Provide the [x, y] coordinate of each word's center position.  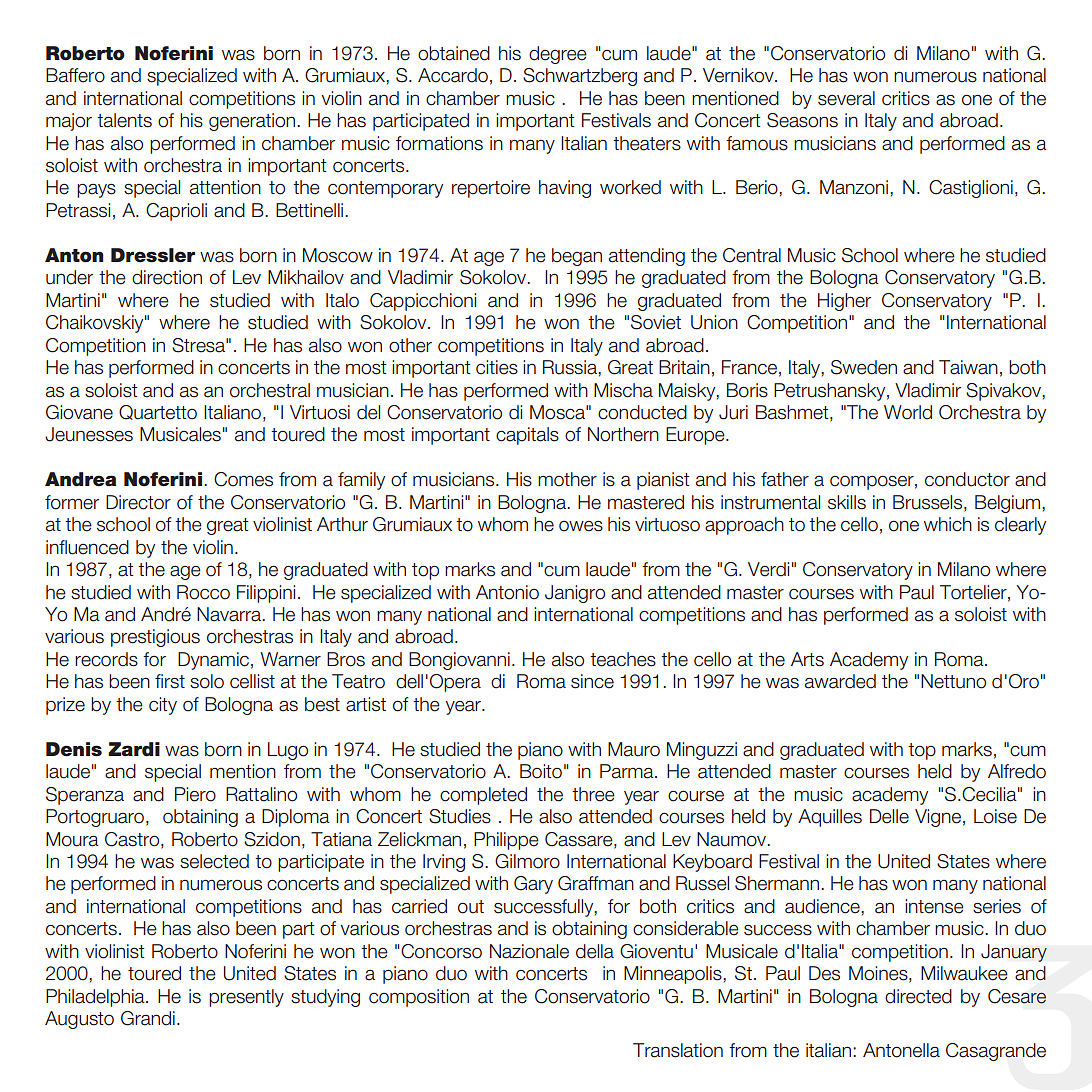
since [592, 681]
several [846, 98]
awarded [840, 681]
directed [918, 996]
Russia [571, 367]
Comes [243, 479]
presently [246, 998]
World [908, 412]
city [163, 706]
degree [558, 55]
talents [124, 120]
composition [419, 998]
